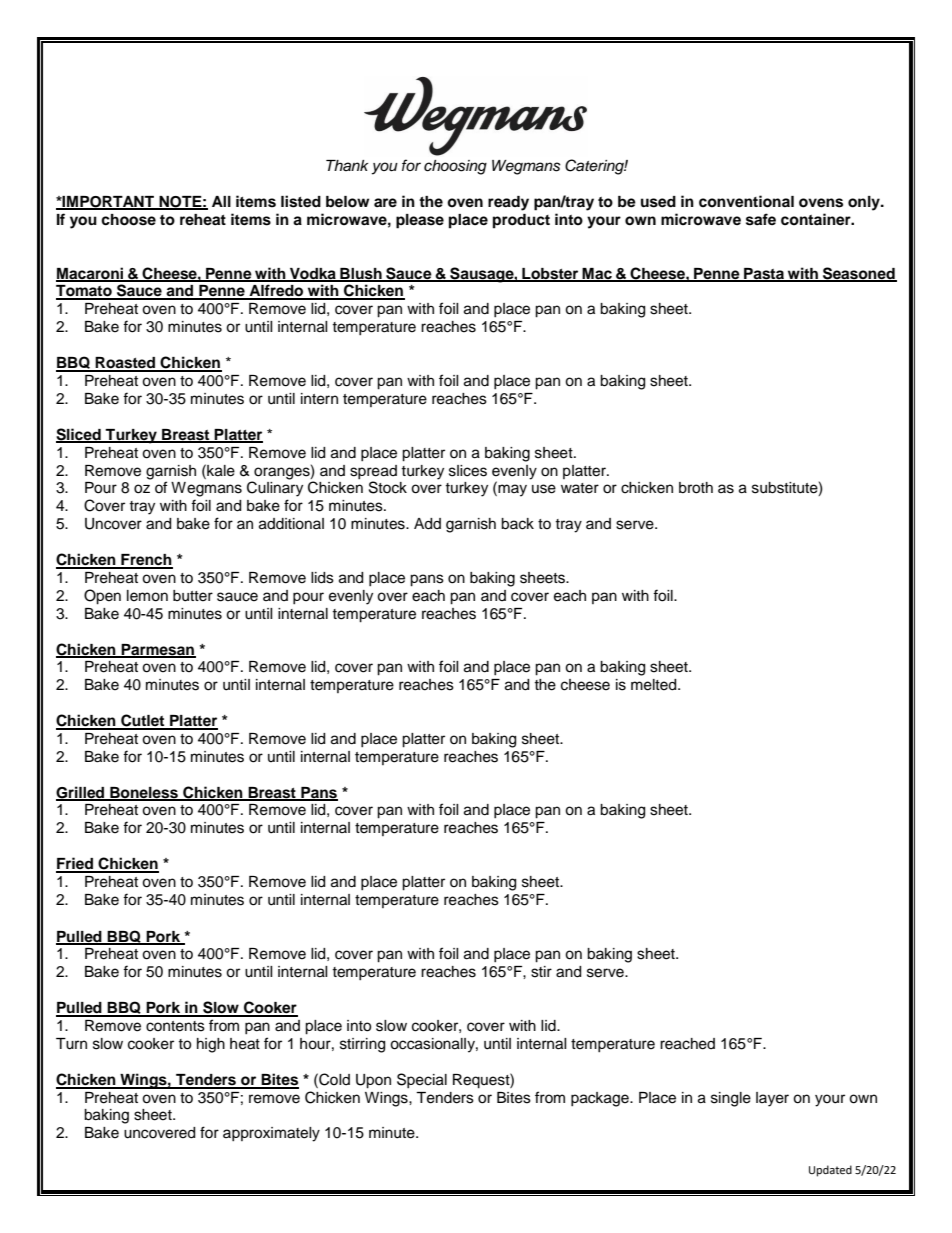  I want to click on choose, so click(128, 220).
